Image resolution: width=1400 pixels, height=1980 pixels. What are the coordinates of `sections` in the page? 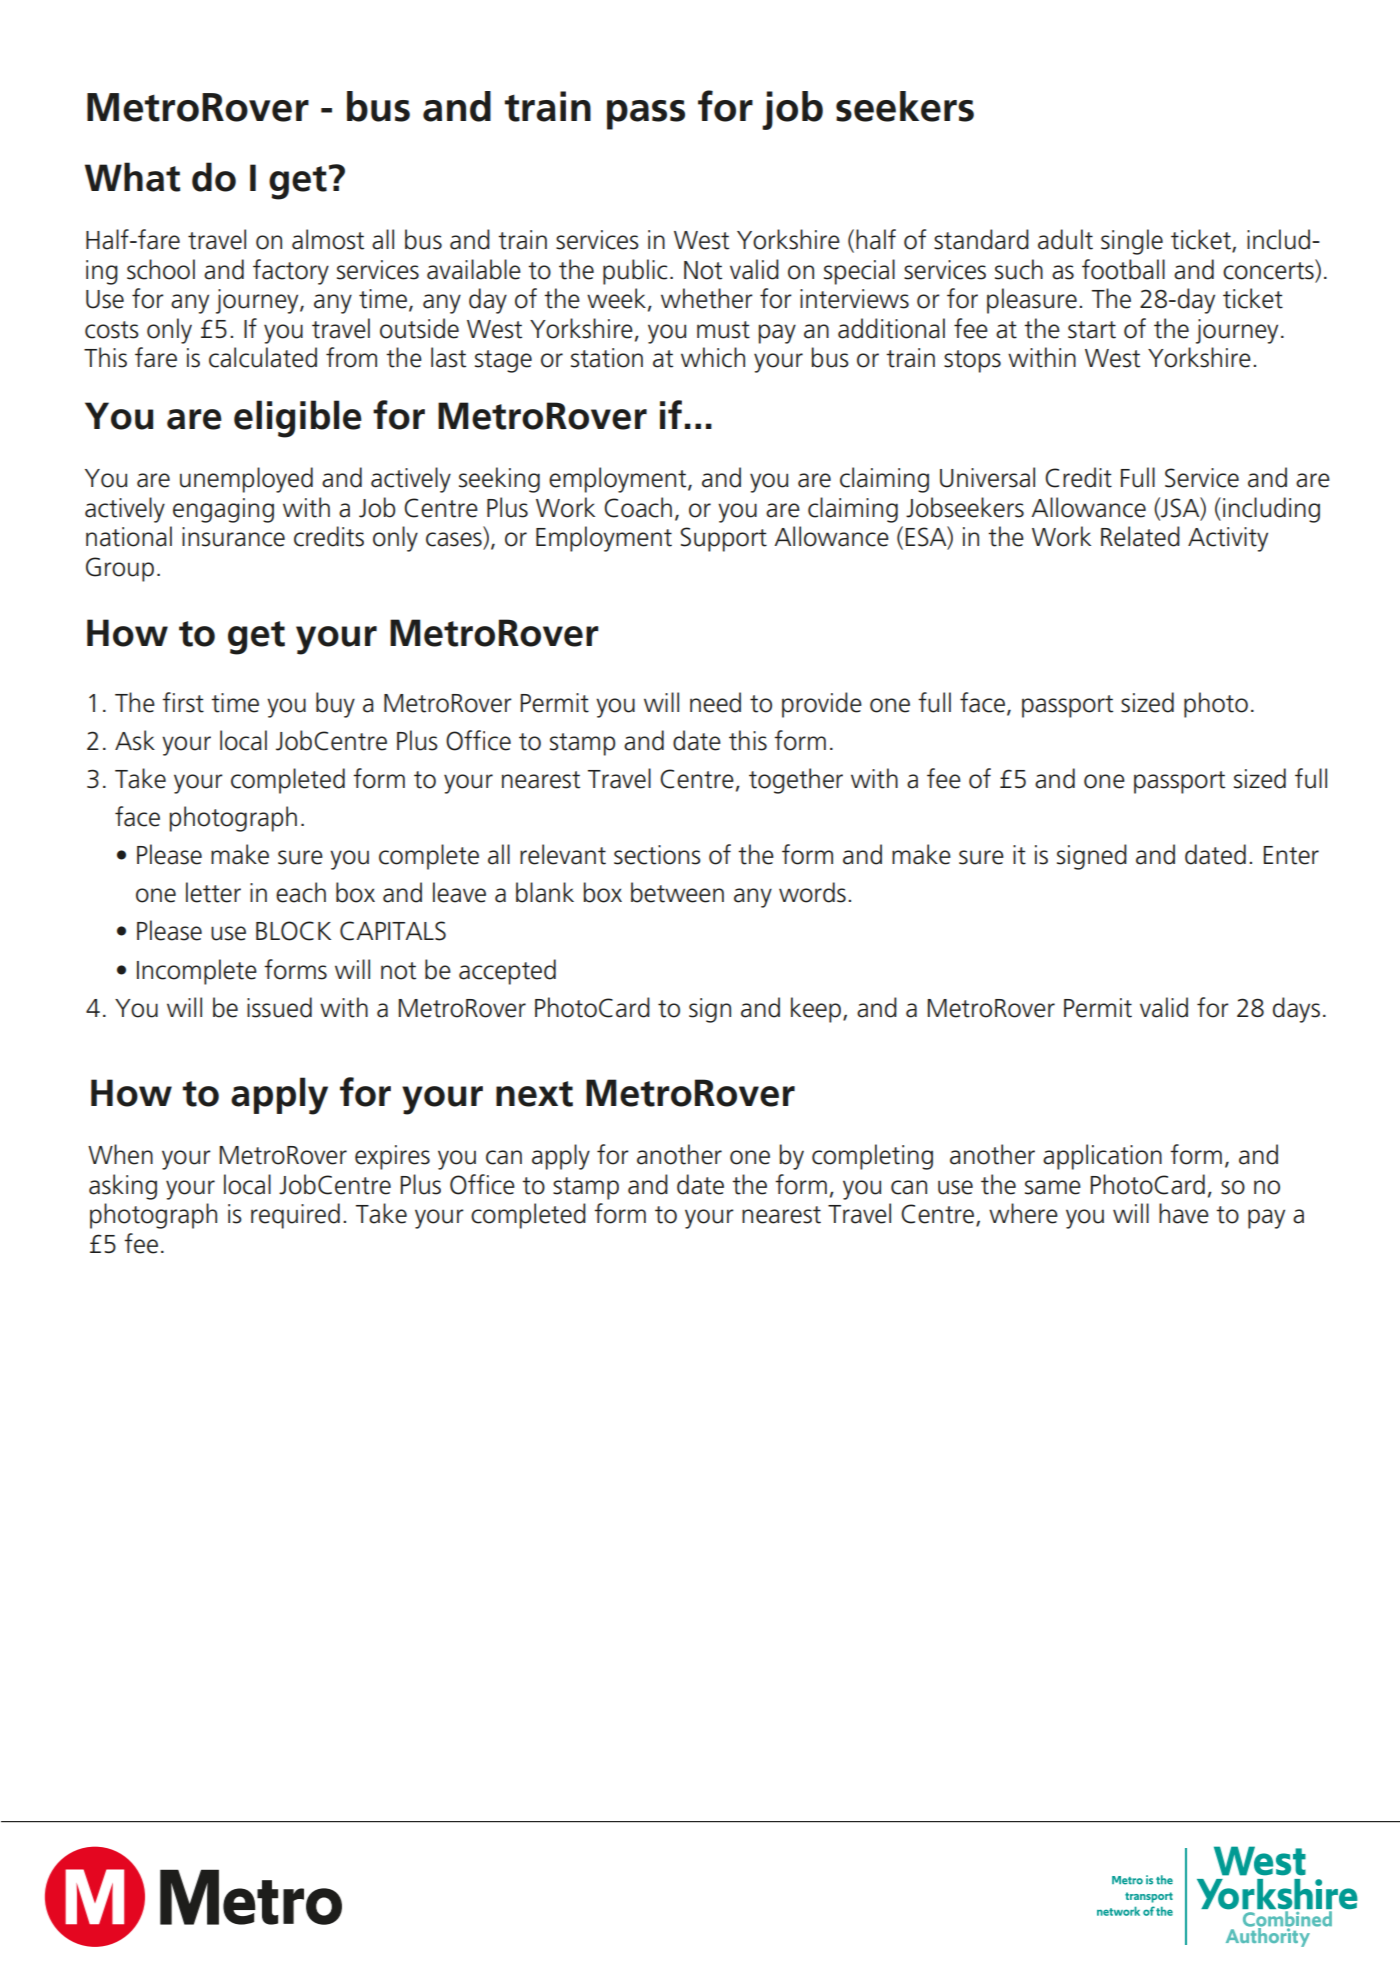 It's located at (657, 855).
